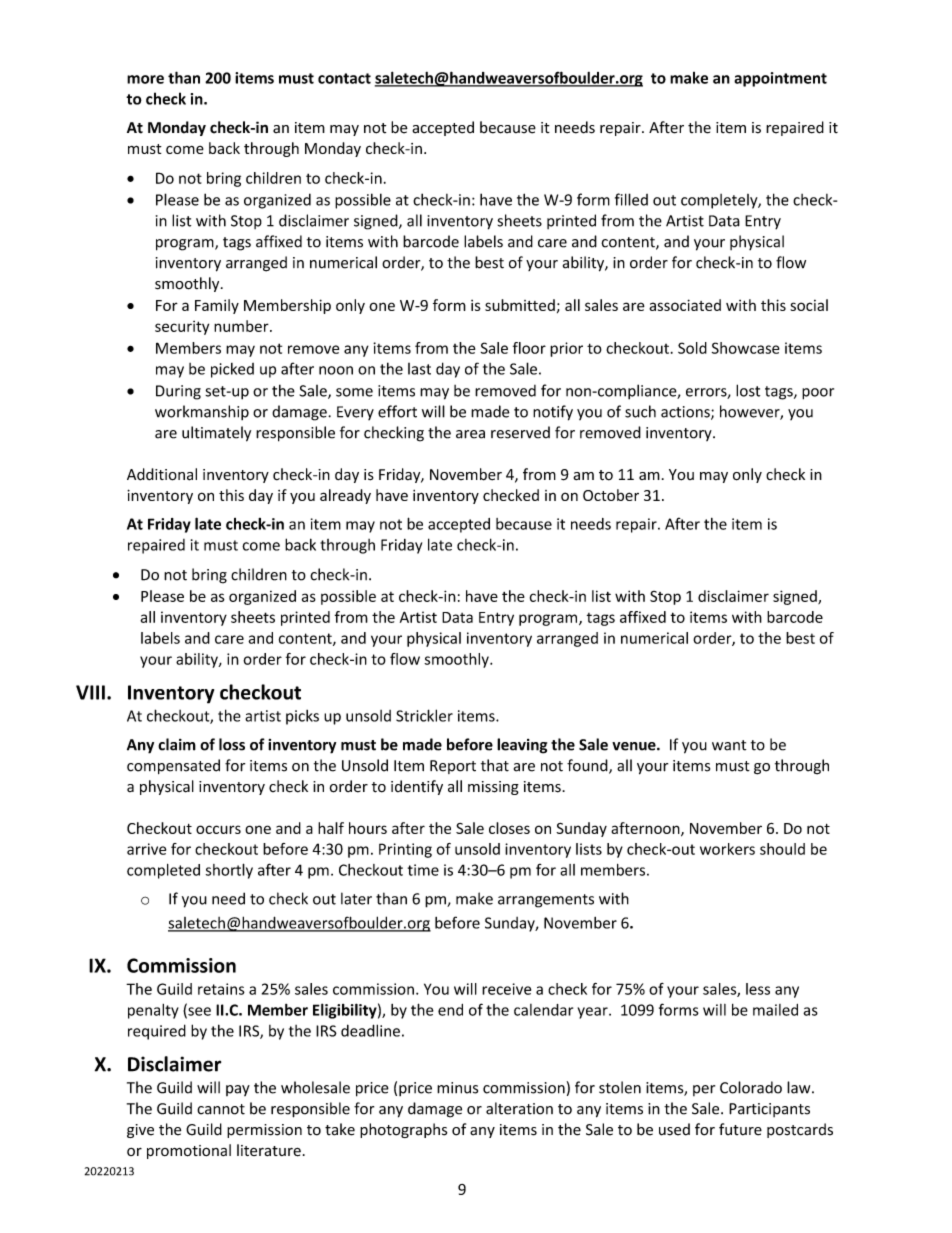 The width and height of the page is (952, 1233). I want to click on contact, so click(344, 78).
